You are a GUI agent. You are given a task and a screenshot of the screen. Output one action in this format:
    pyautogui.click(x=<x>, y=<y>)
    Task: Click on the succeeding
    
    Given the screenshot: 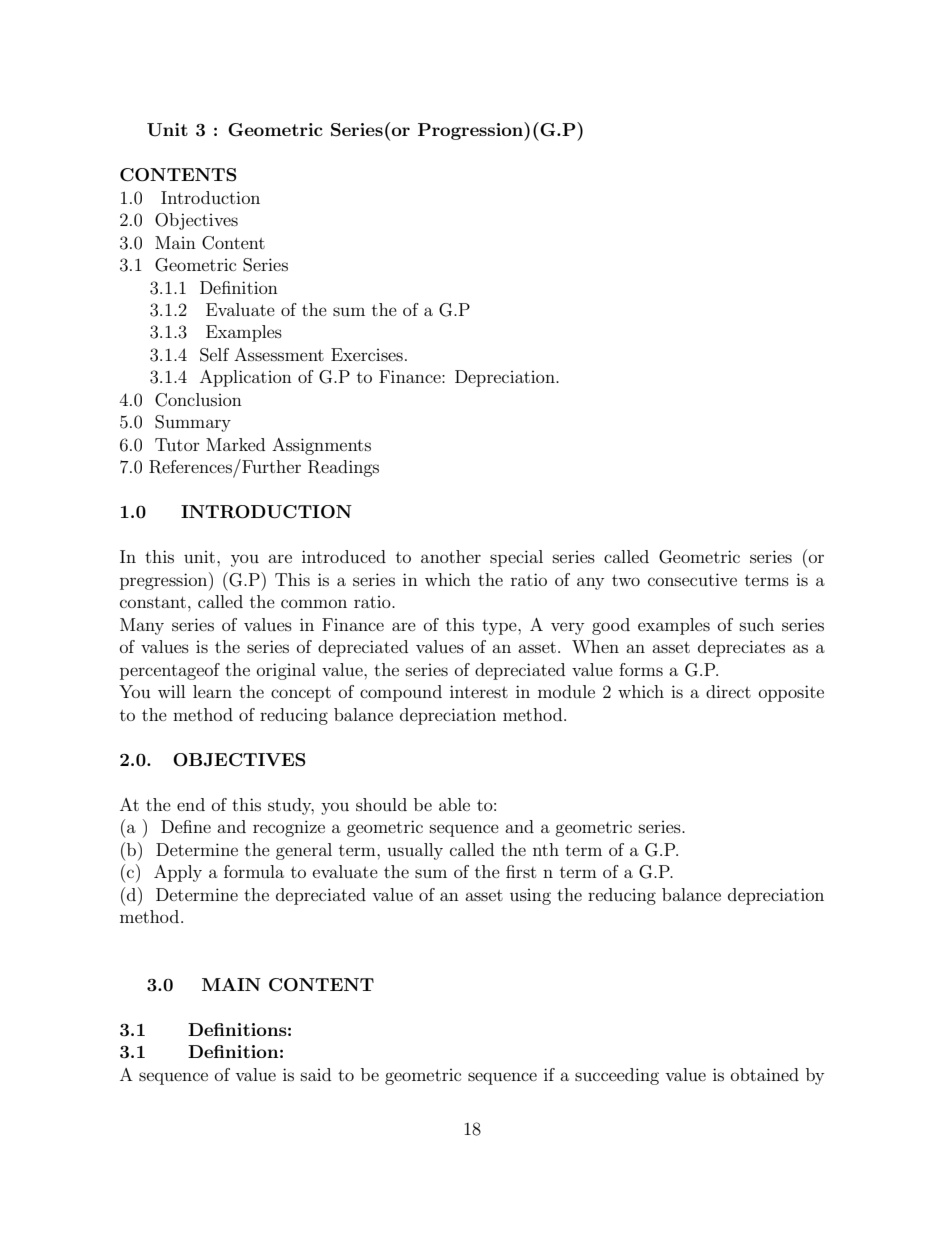 What is the action you would take?
    pyautogui.click(x=617, y=1076)
